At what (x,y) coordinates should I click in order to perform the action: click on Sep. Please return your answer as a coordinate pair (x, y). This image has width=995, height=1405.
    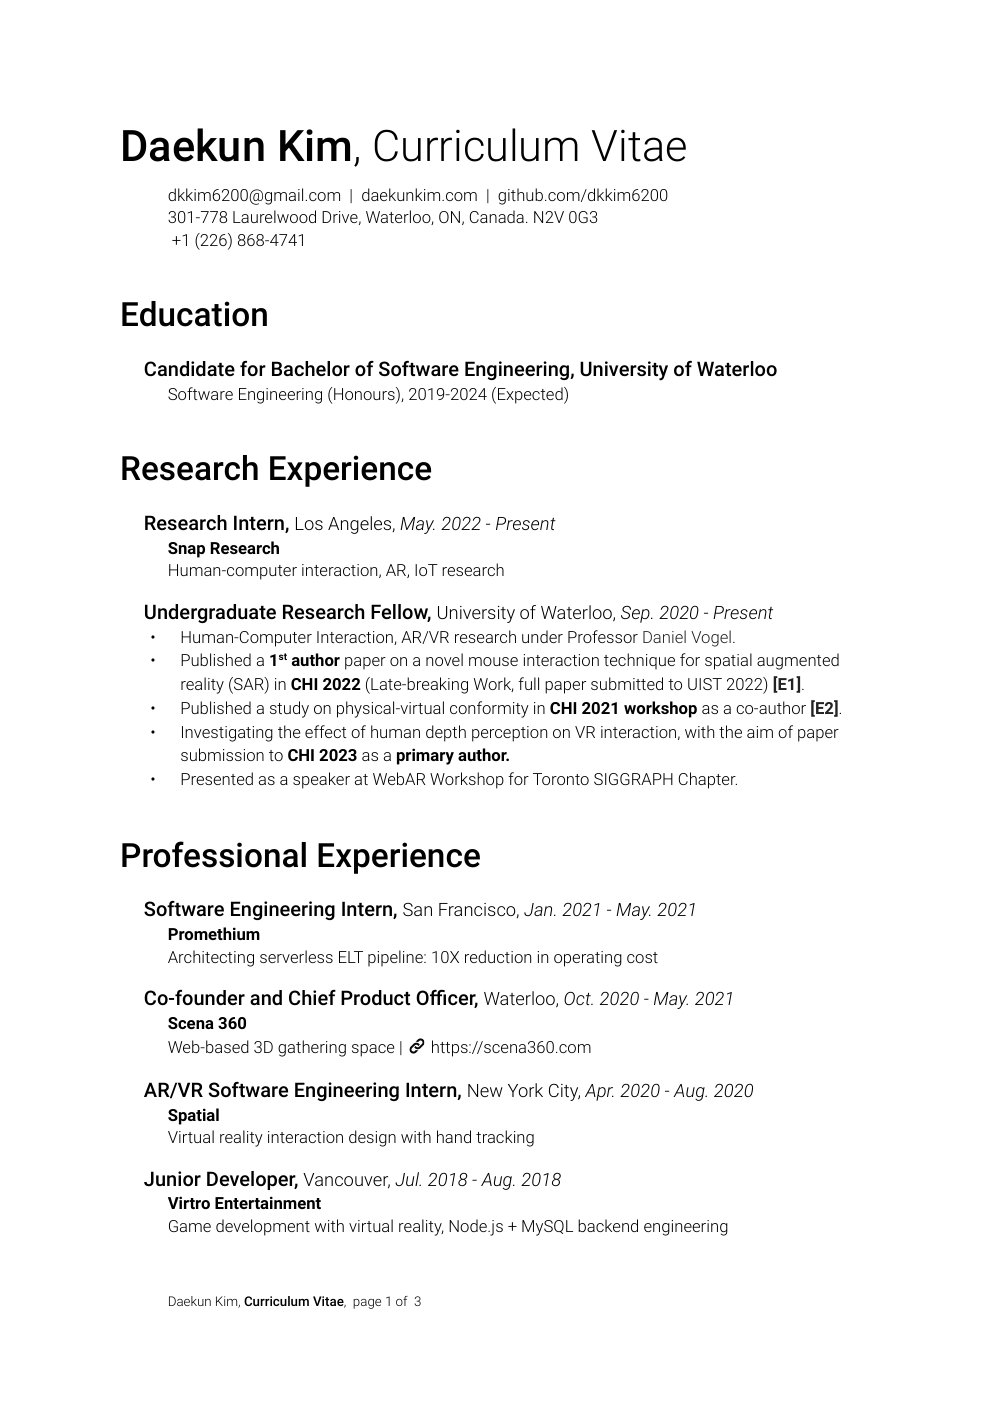
    Looking at the image, I should click on (636, 614).
